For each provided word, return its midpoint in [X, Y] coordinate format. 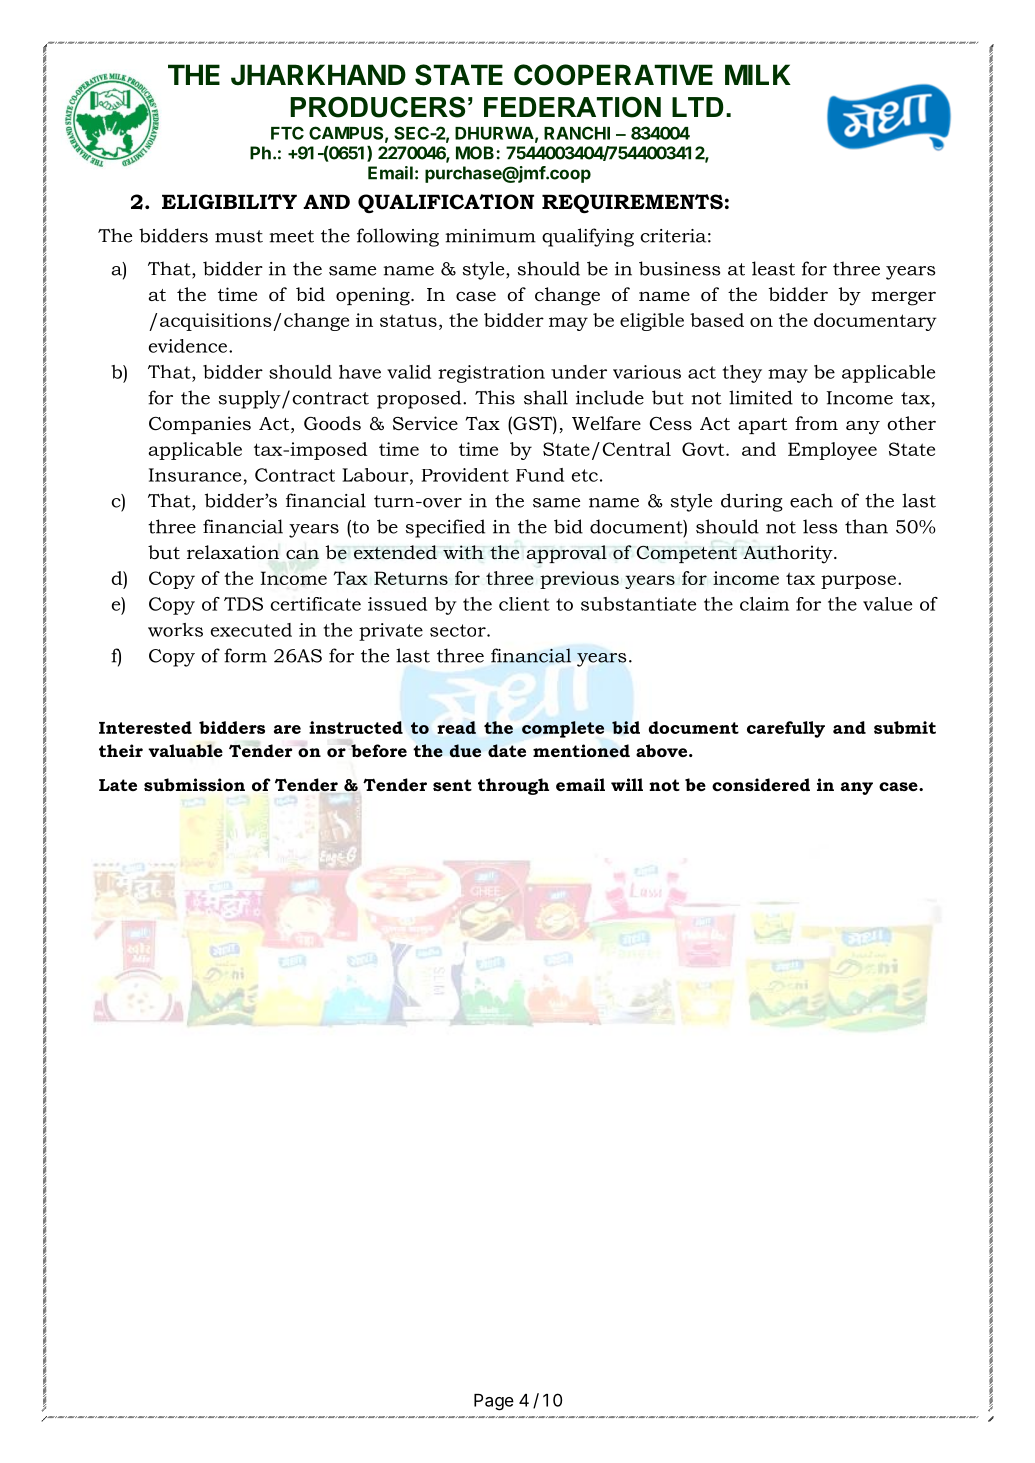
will [627, 784]
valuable [185, 750]
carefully [786, 729]
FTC [287, 133]
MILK [758, 74]
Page [494, 1402]
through [513, 786]
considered [761, 784]
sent [452, 785]
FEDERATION [572, 107]
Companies [200, 425]
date [507, 750]
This [495, 397]
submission [194, 784]
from [816, 423]
